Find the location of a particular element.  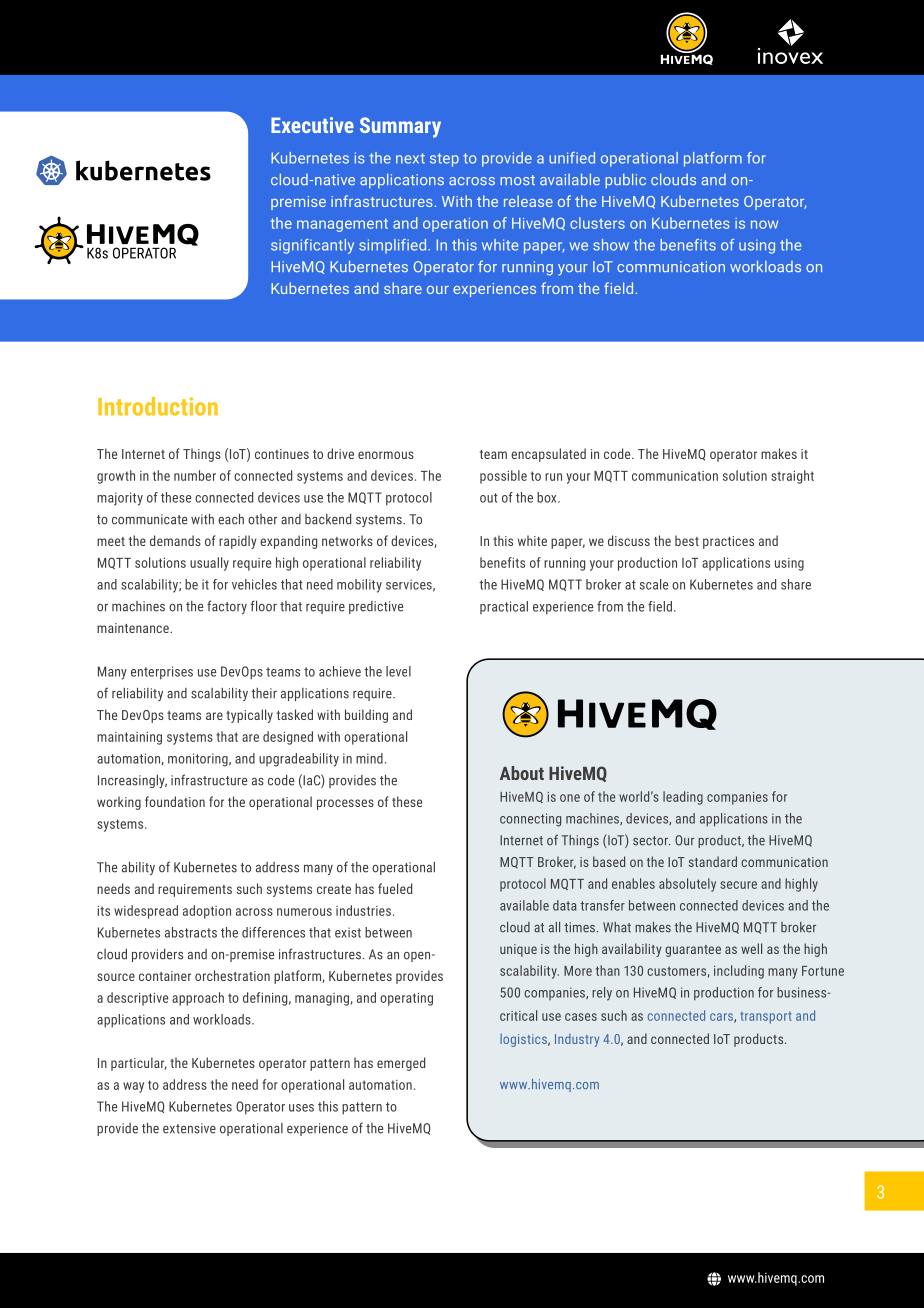

enormous is located at coordinates (386, 455).
